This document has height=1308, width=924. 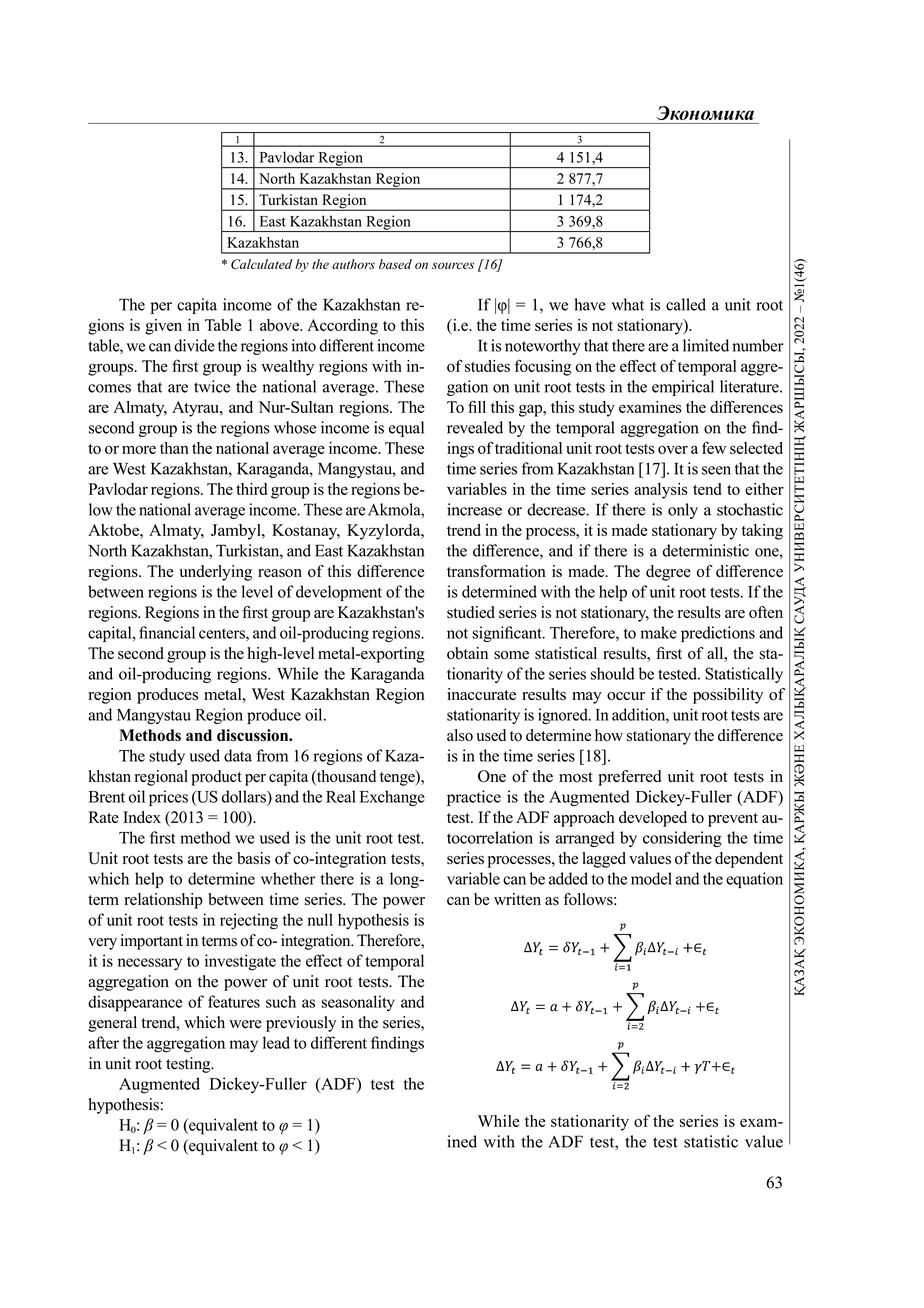 I want to click on equal, so click(x=406, y=429).
